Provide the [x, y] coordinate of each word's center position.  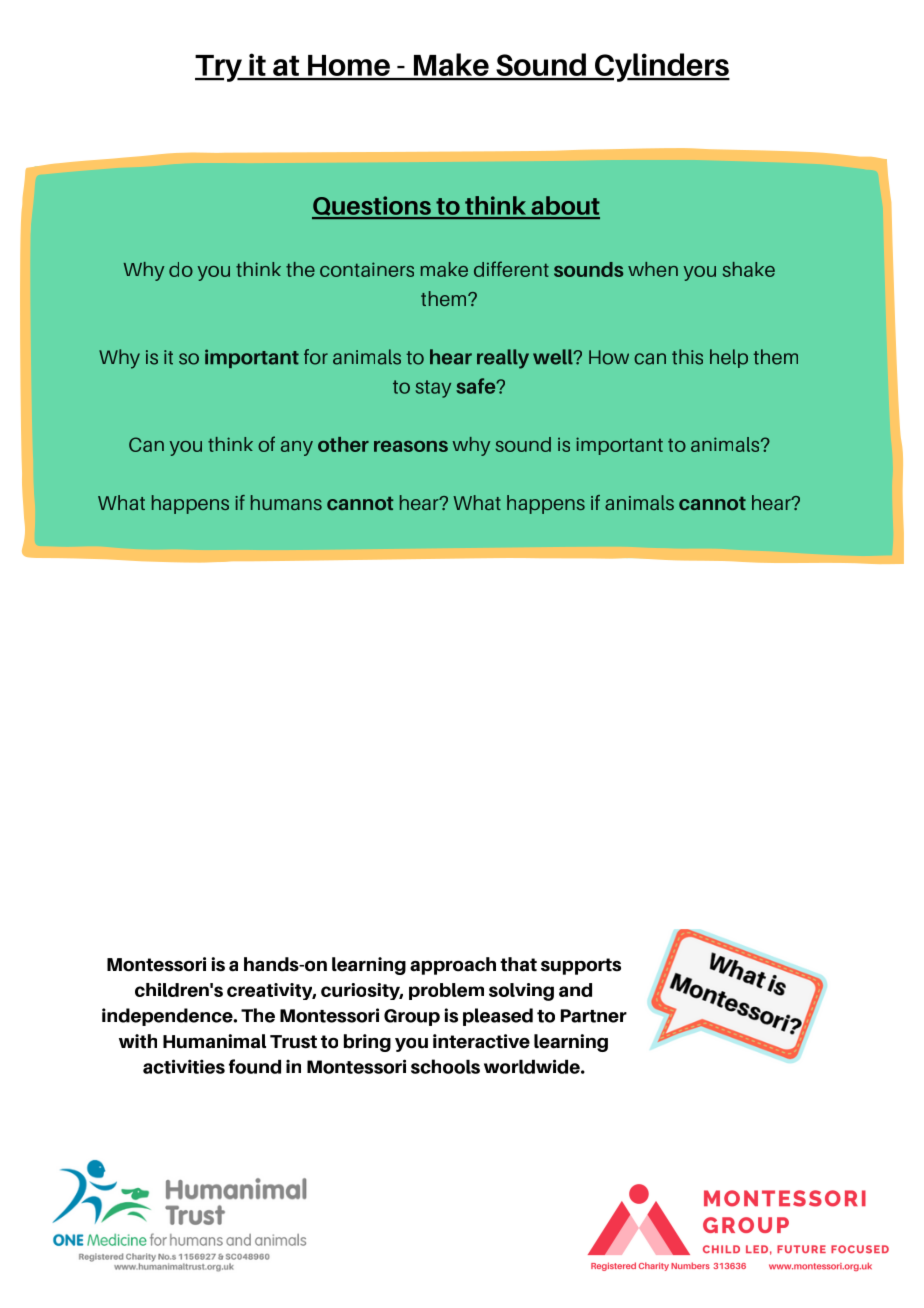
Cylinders [661, 67]
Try [219, 68]
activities [184, 1066]
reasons [411, 446]
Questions [372, 207]
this [687, 357]
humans [286, 502]
